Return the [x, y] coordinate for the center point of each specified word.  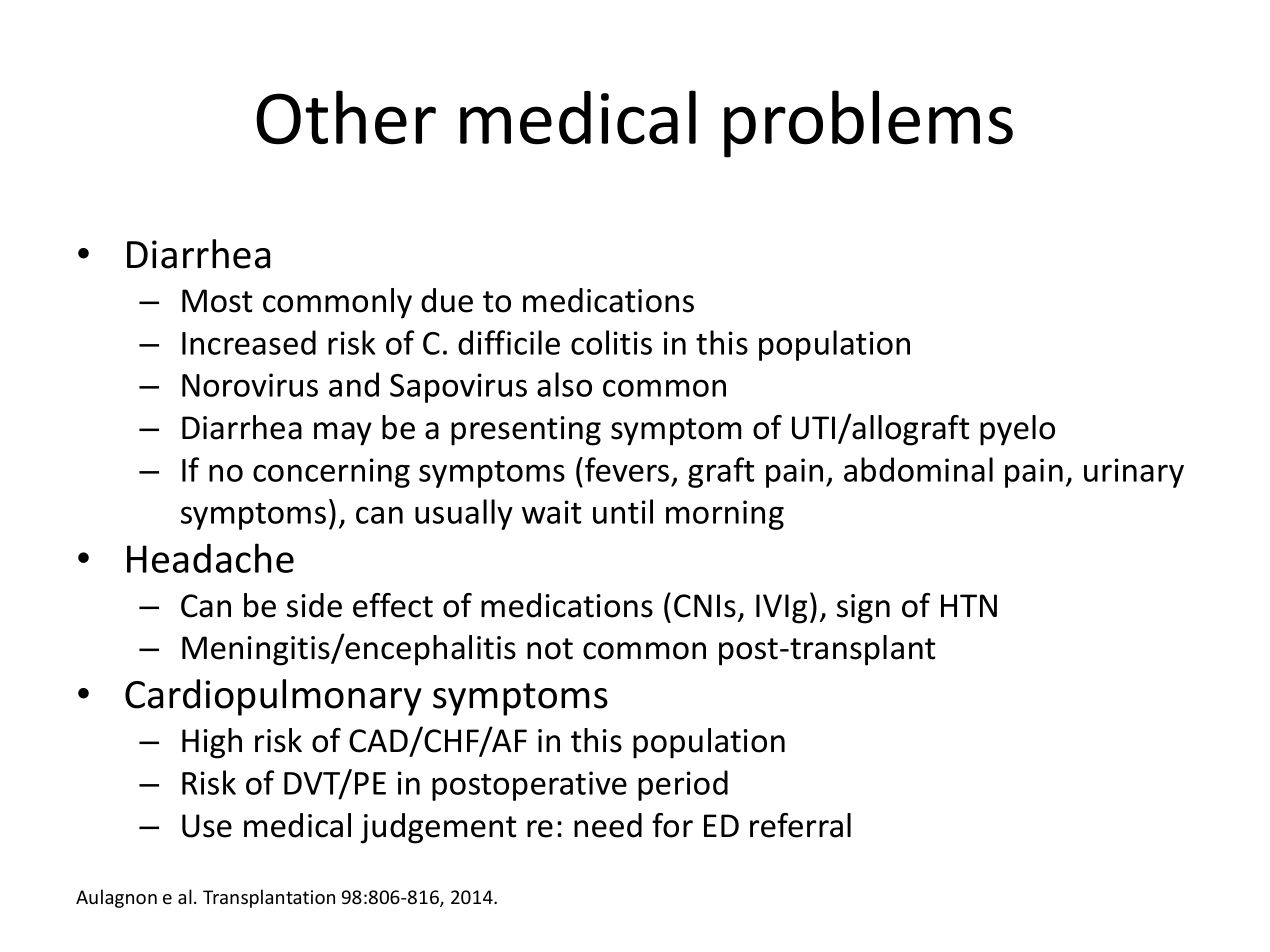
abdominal [918, 469]
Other [346, 117]
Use [207, 826]
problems [868, 124]
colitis [611, 342]
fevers [627, 469]
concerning [331, 473]
